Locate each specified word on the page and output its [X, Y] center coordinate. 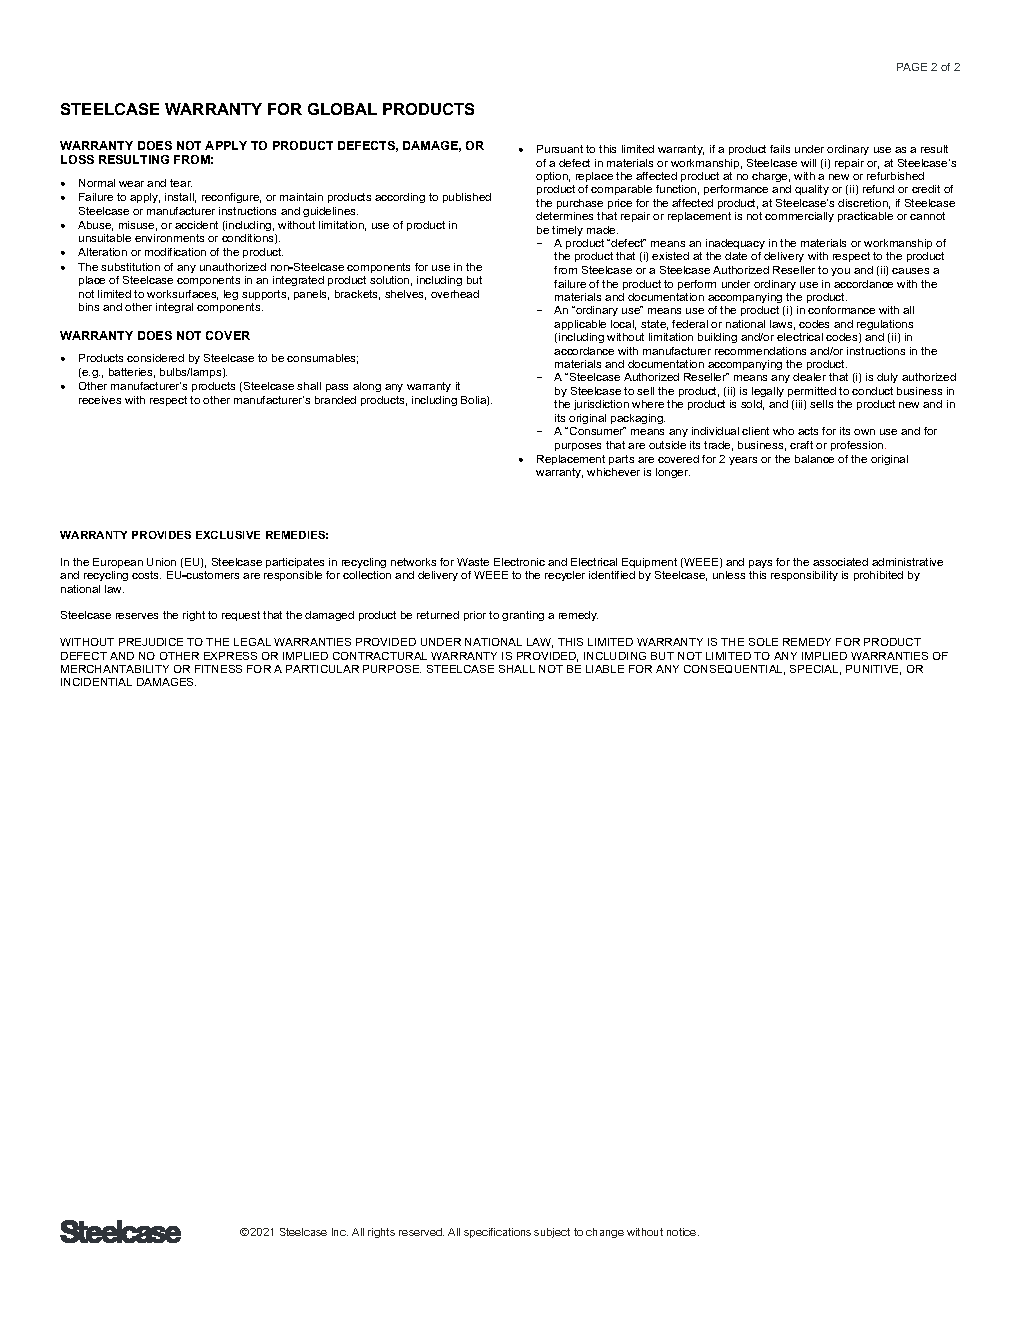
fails [780, 149]
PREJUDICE [151, 642]
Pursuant [560, 149]
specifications [497, 1233]
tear [181, 183]
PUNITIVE [873, 670]
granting [523, 616]
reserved [421, 1232]
